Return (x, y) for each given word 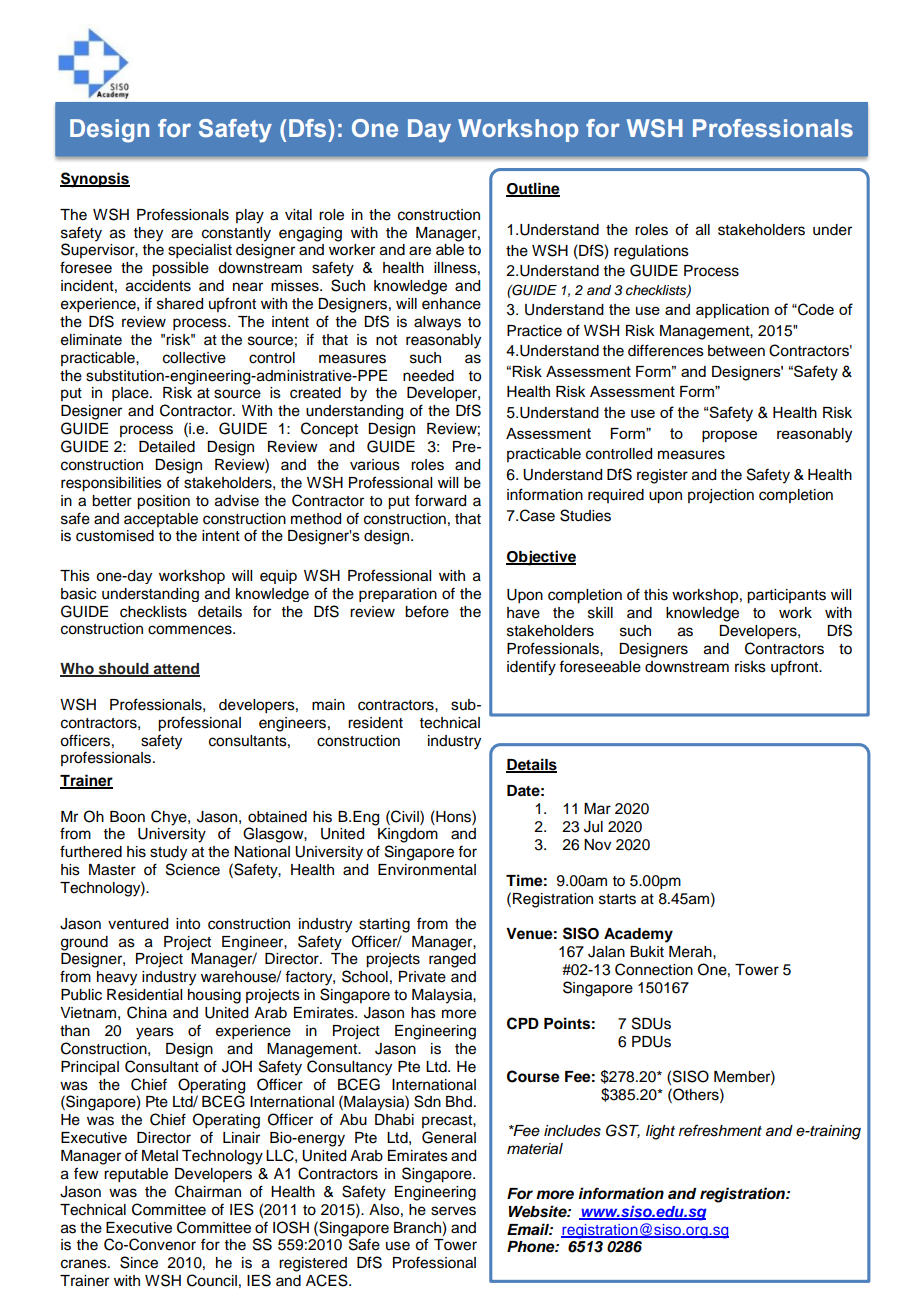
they (148, 234)
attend (176, 670)
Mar (597, 808)
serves (453, 1211)
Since (139, 1262)
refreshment (720, 1130)
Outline (533, 189)
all (703, 230)
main (328, 704)
